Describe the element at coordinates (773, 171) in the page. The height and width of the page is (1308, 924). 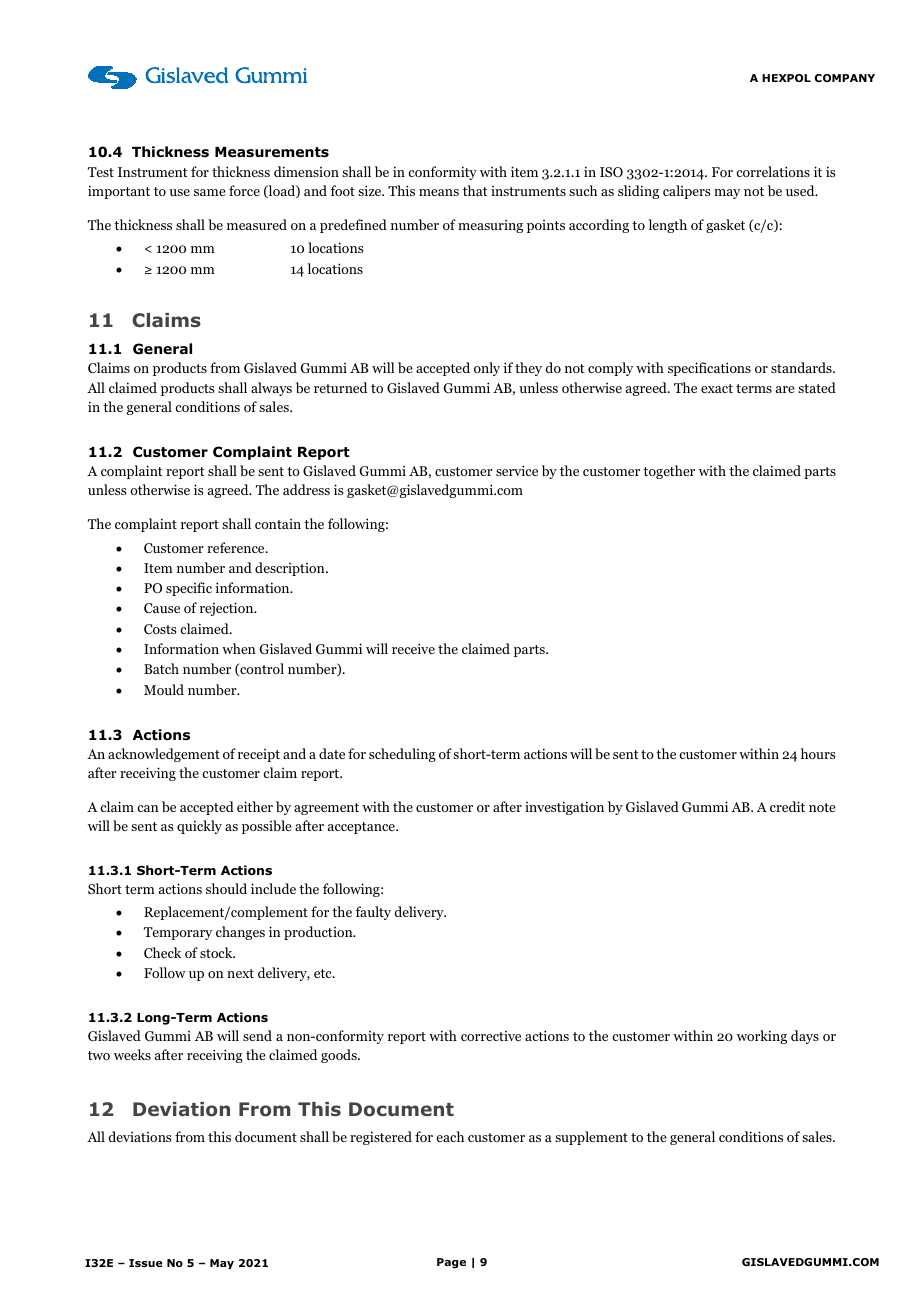
I see `correlations` at that location.
